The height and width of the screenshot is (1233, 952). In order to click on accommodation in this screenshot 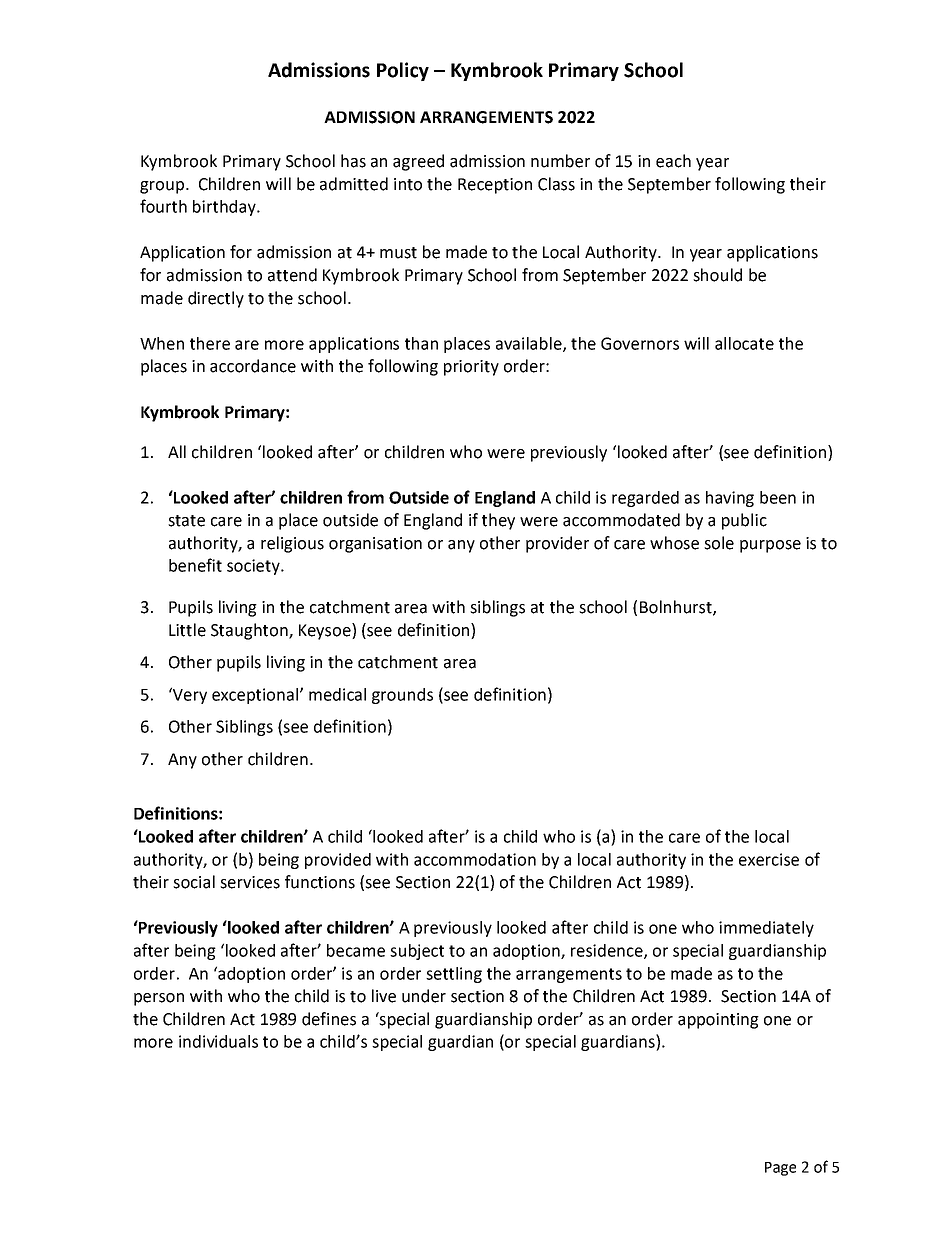, I will do `click(475, 859)`.
